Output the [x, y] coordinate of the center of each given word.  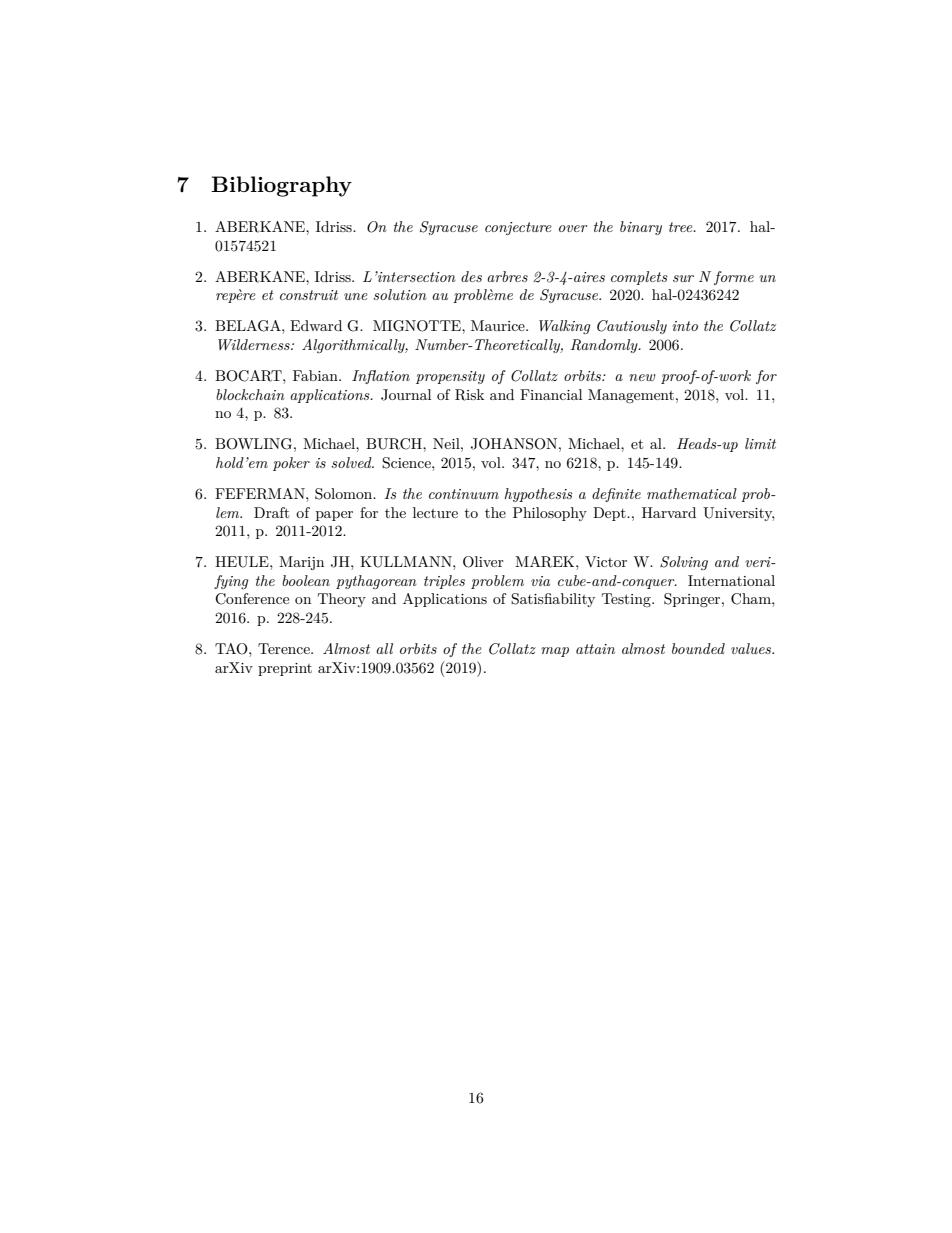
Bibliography [281, 186]
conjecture [518, 228]
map [555, 652]
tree [682, 227]
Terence [285, 648]
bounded [698, 648]
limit [760, 443]
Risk [469, 395]
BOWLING [253, 444]
